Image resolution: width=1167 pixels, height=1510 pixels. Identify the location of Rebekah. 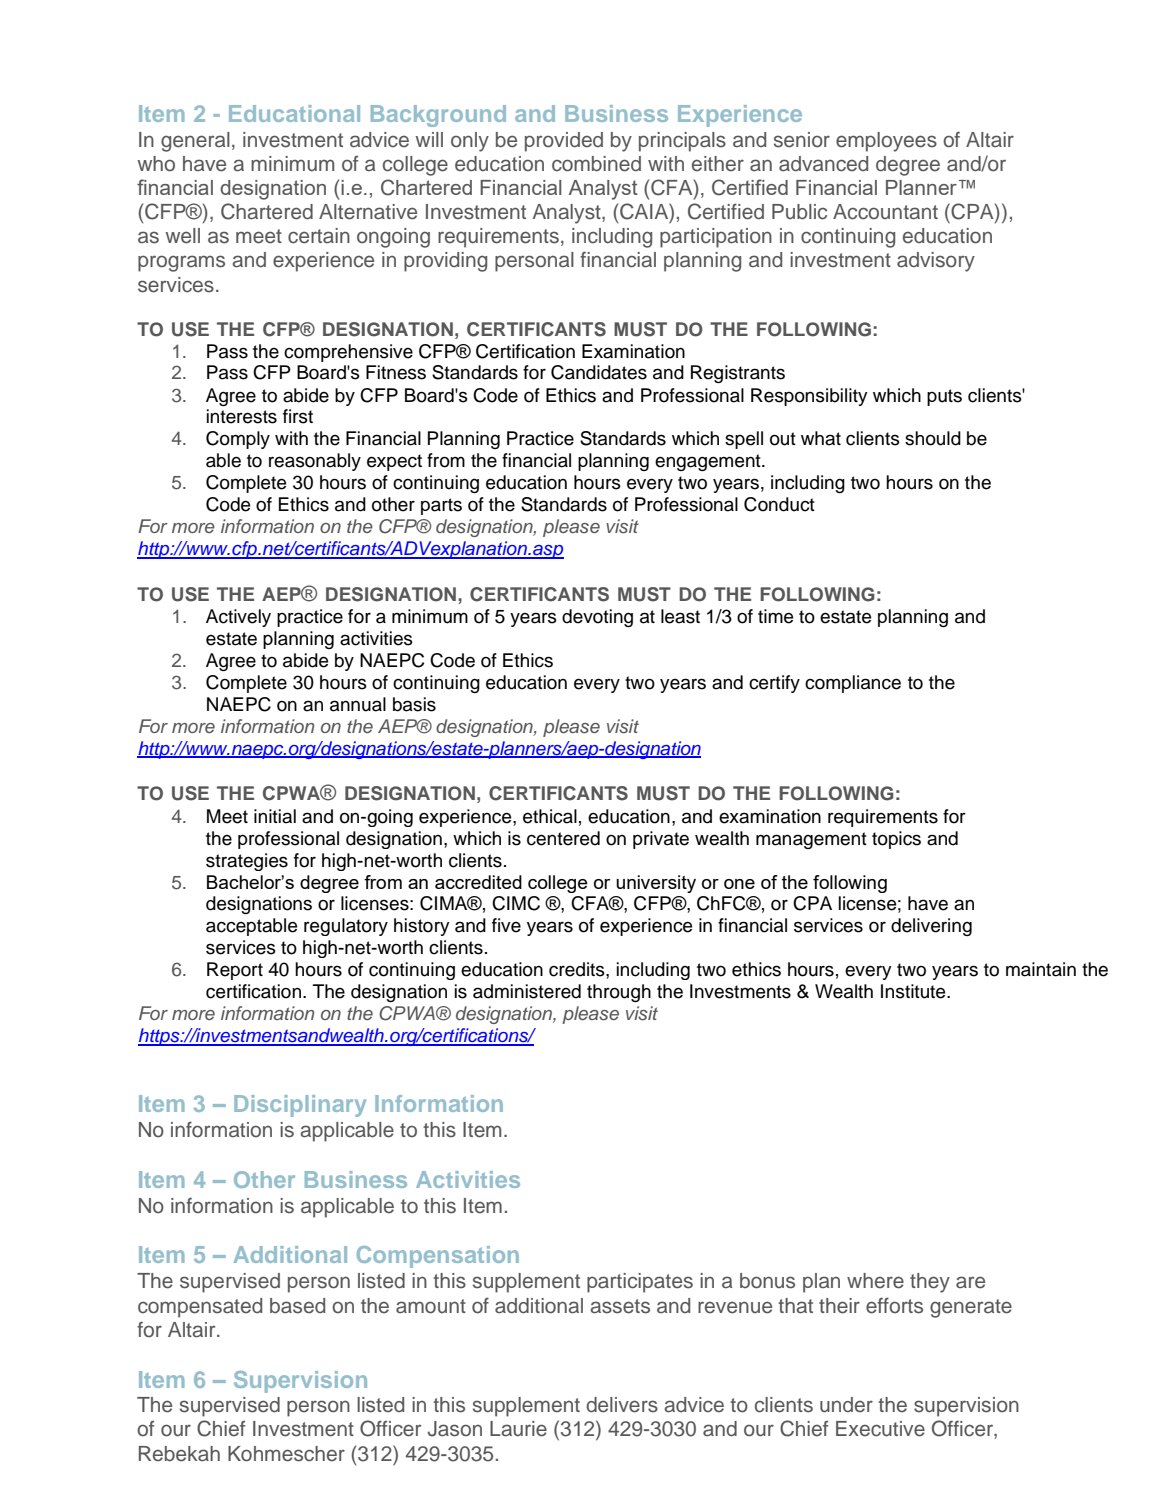
(179, 1454).
